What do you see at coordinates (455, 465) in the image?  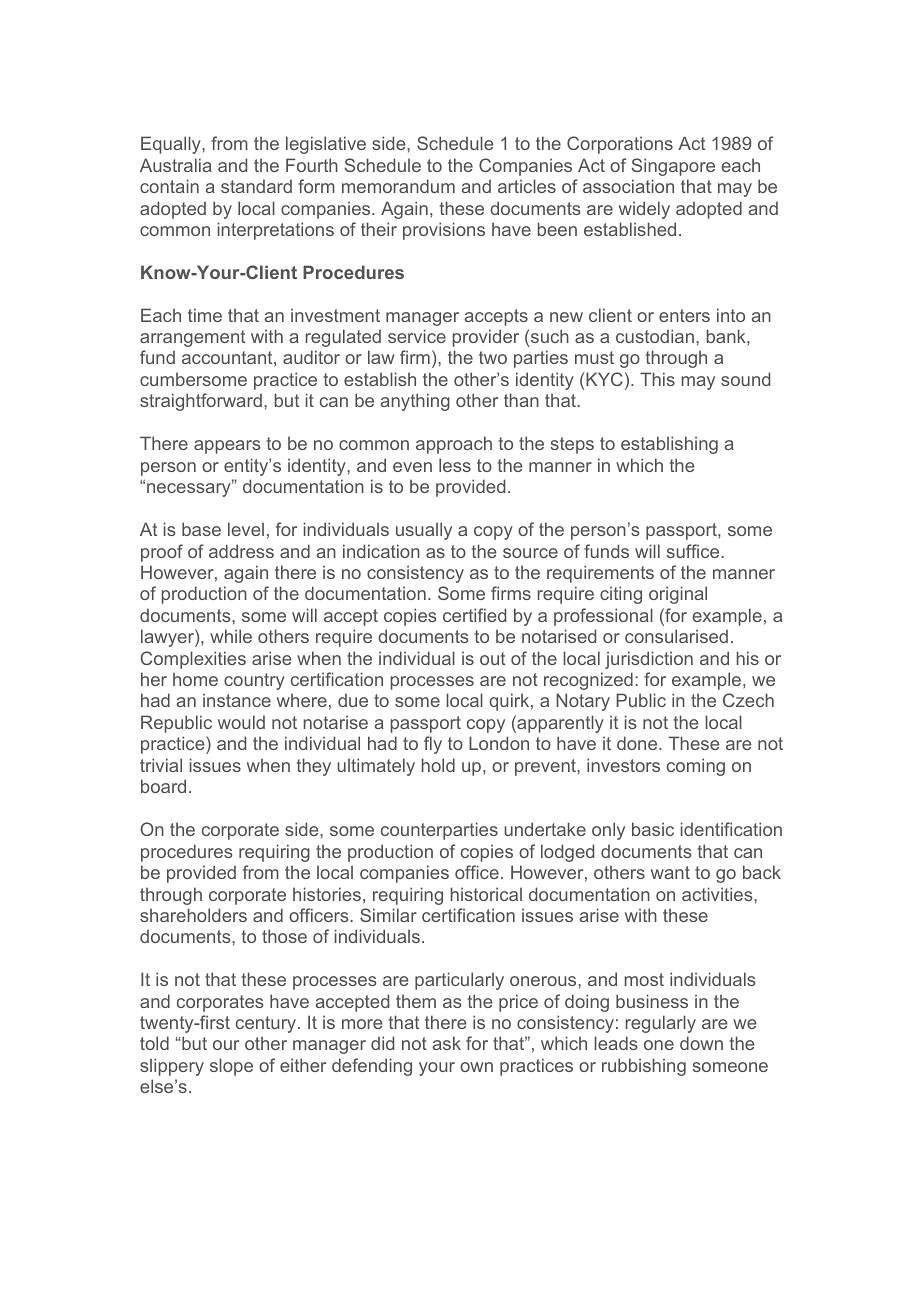 I see `less` at bounding box center [455, 465].
